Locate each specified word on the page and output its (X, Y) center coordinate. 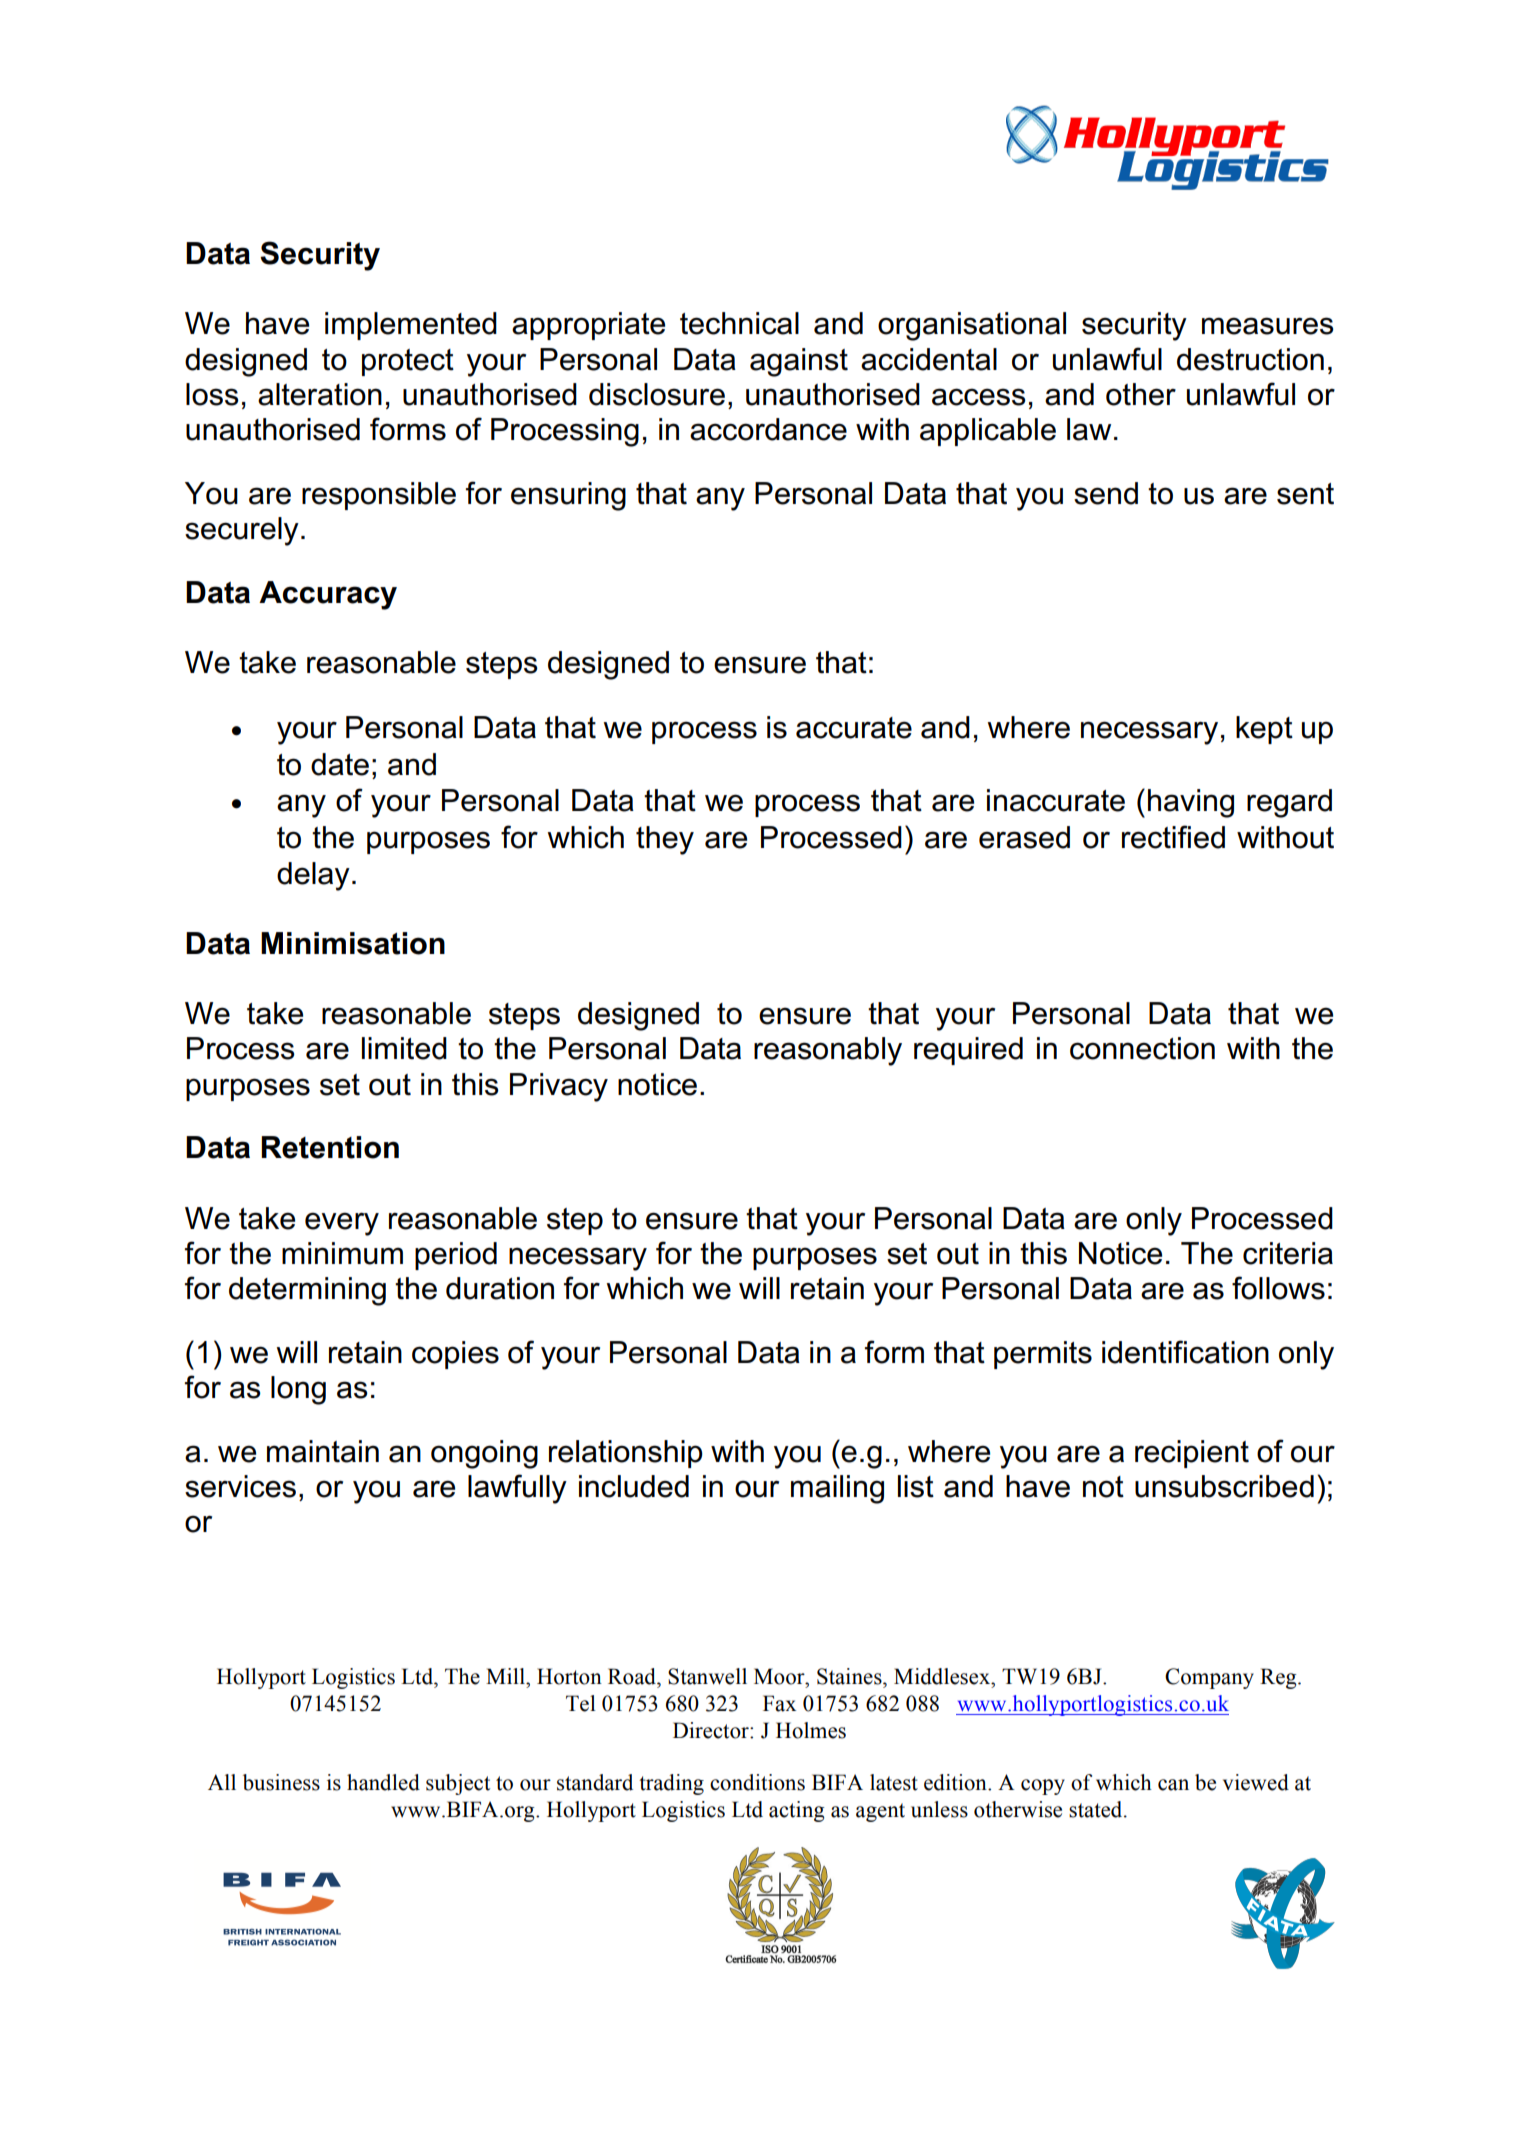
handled (383, 1782)
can (1173, 1785)
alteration (320, 394)
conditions (757, 1782)
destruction (1250, 359)
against (799, 362)
